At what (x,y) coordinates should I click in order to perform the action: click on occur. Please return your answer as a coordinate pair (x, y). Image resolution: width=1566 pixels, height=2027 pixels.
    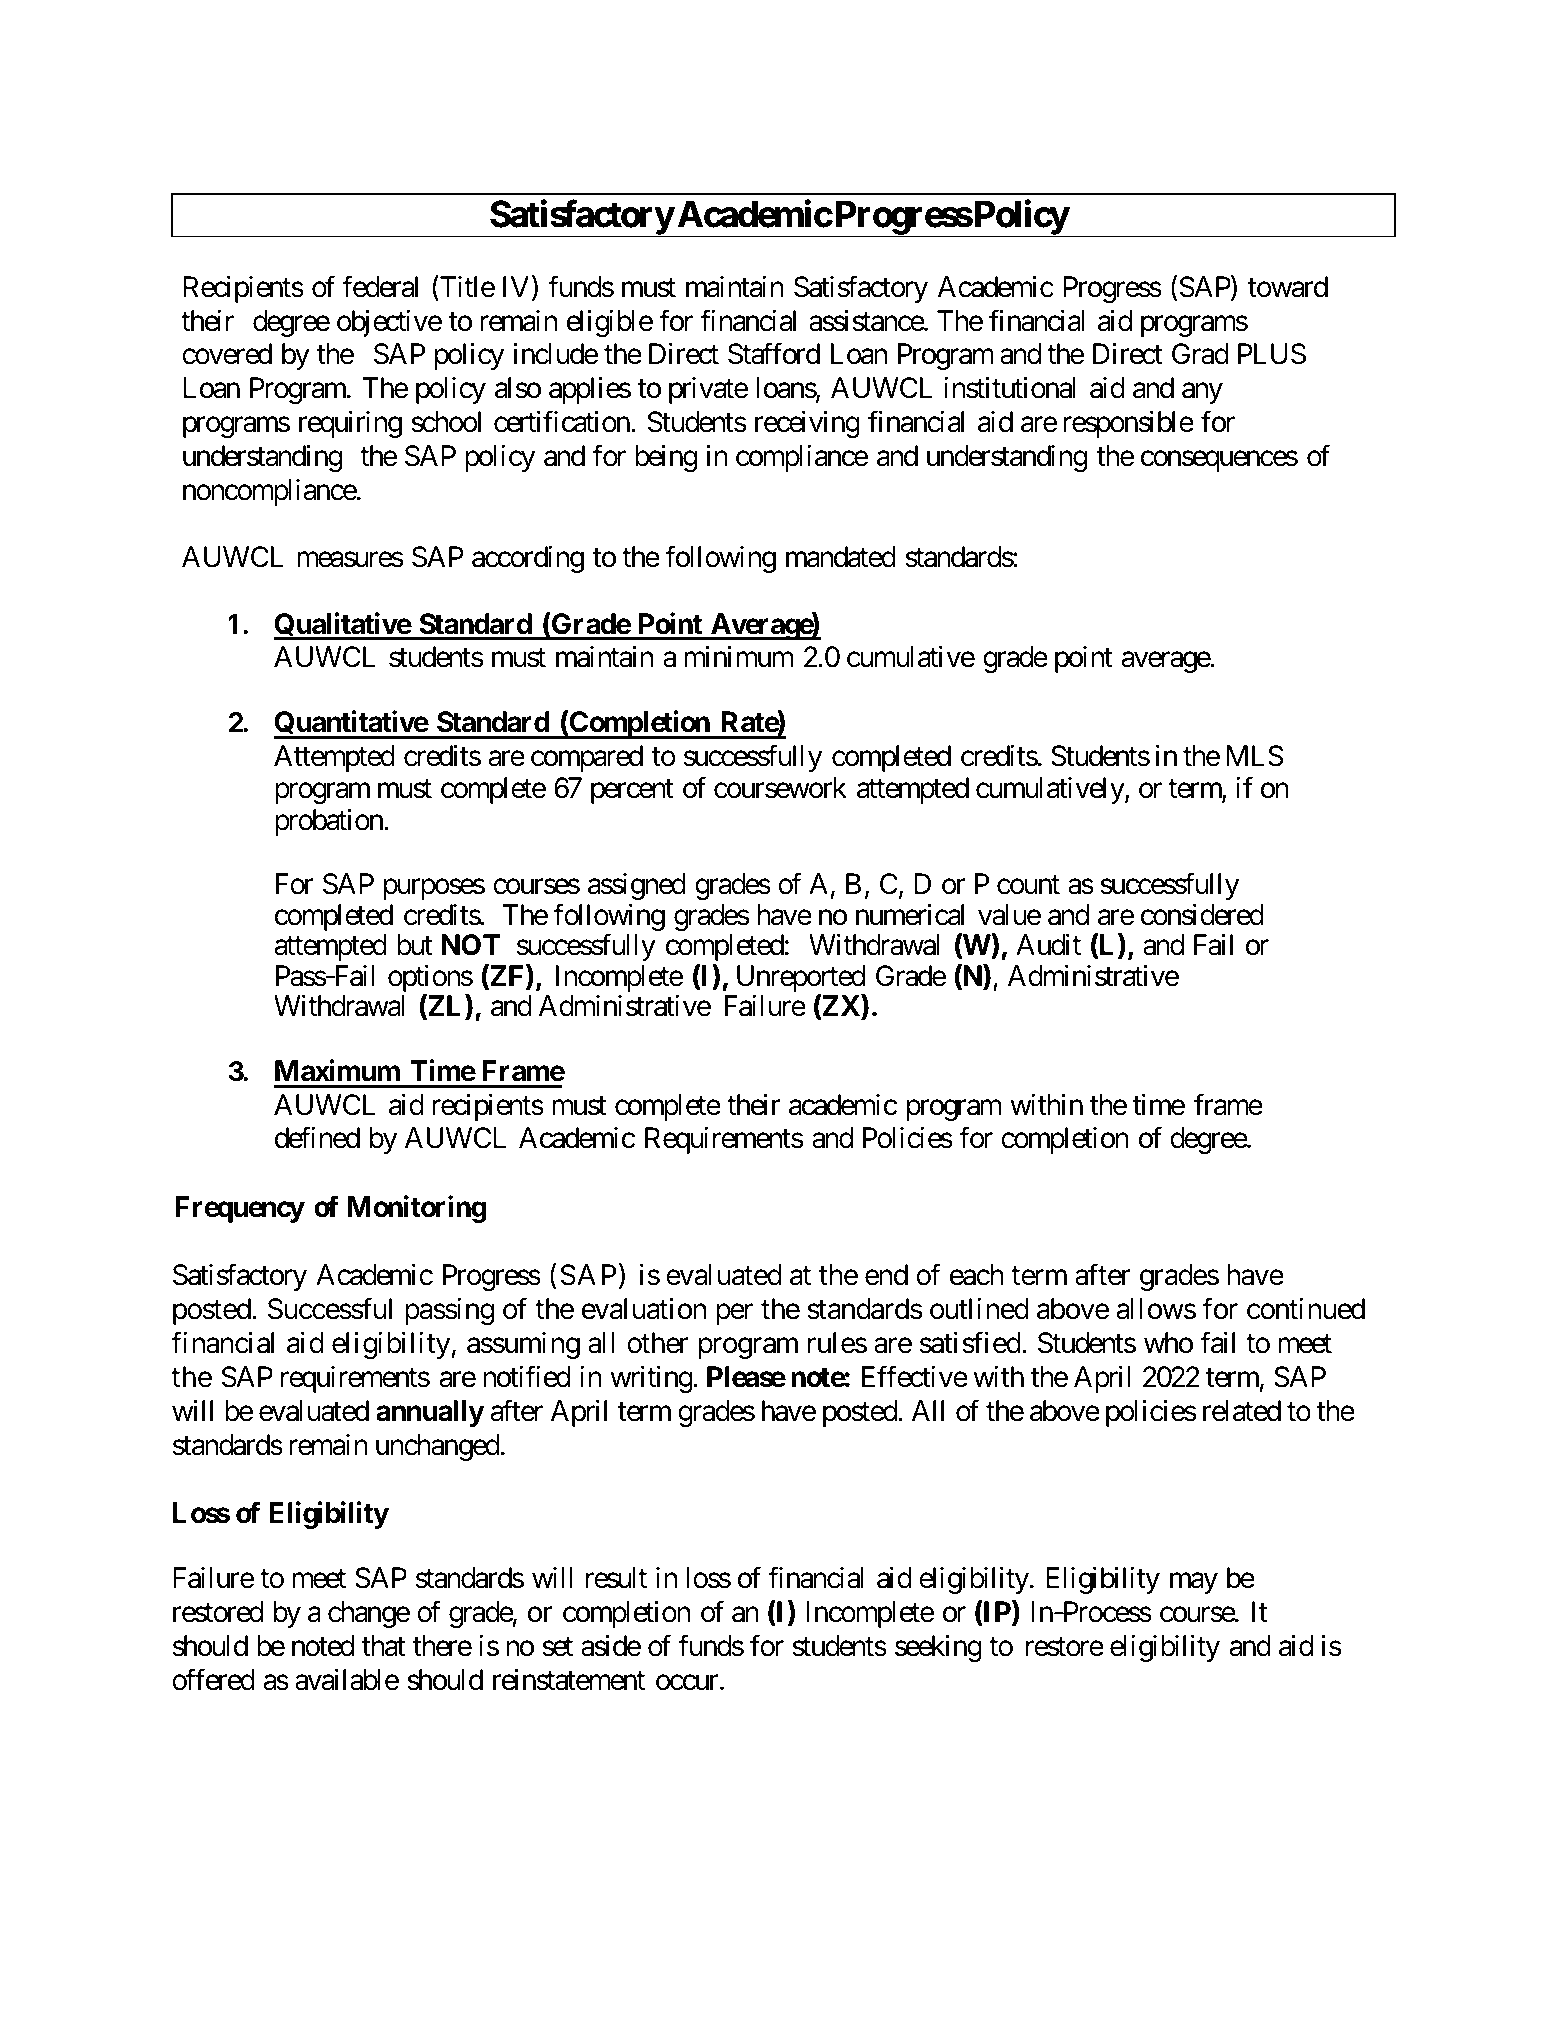
    Looking at the image, I should click on (687, 1683).
